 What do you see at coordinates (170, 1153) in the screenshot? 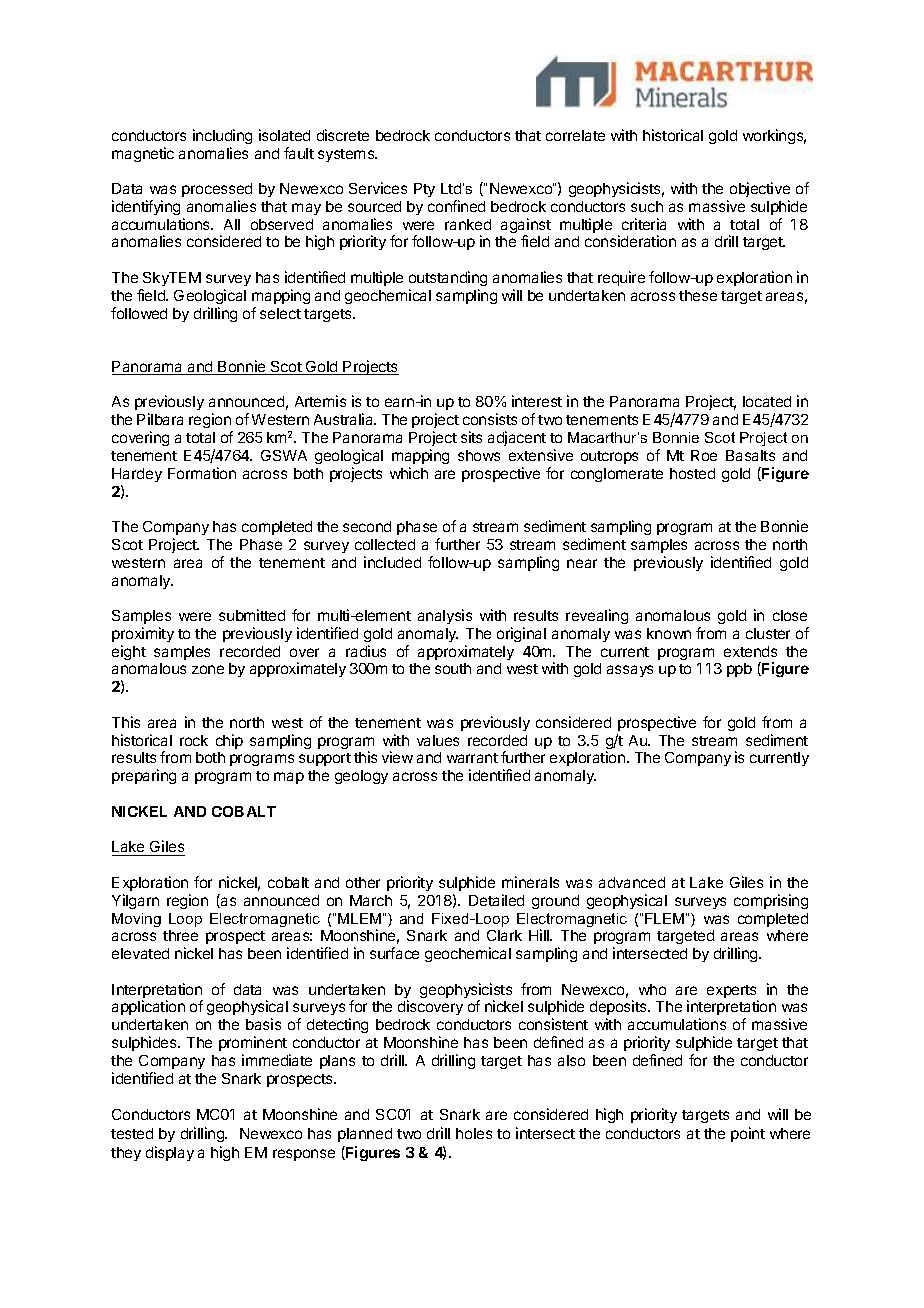
I see `display` at bounding box center [170, 1153].
